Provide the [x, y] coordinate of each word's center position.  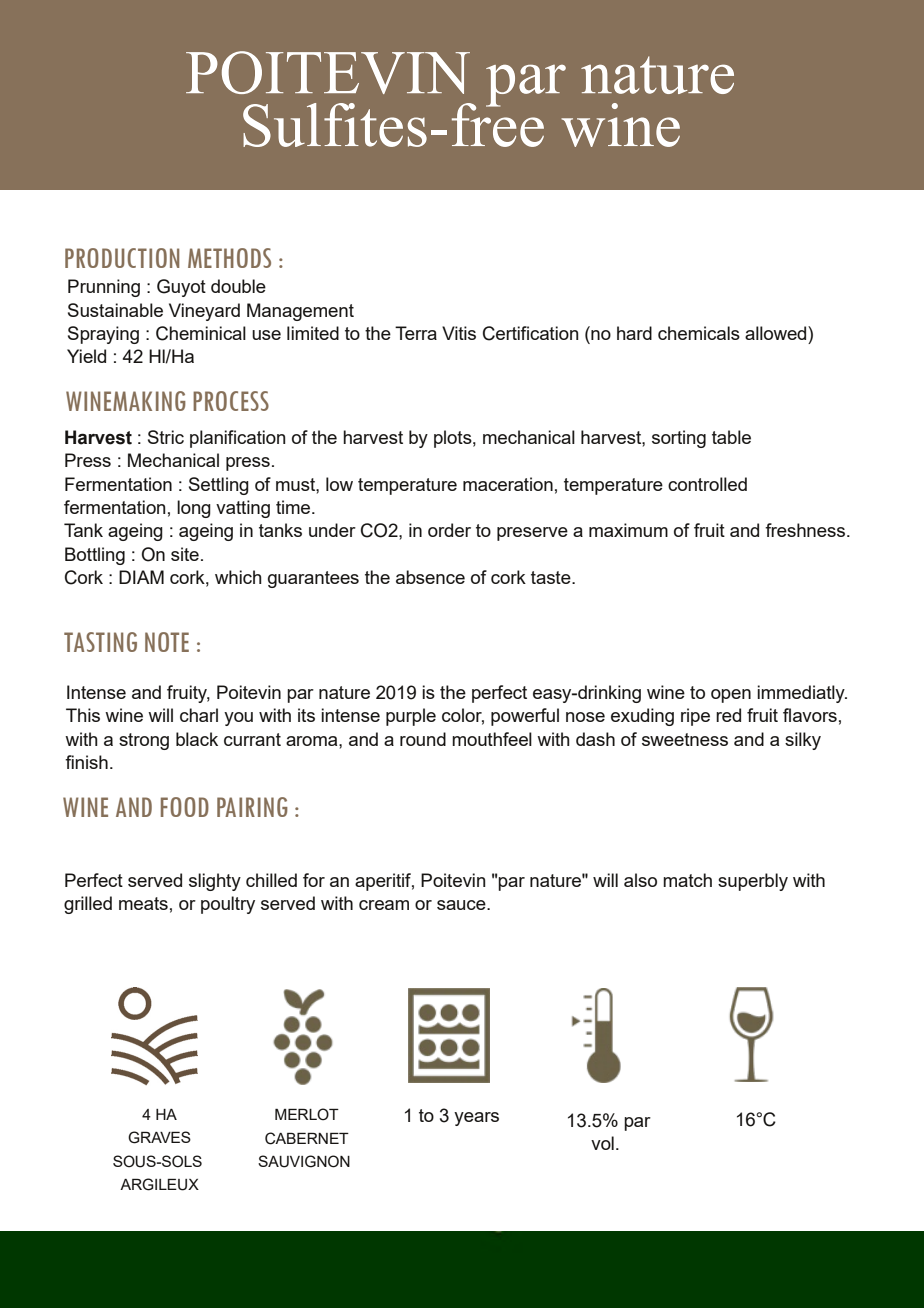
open [731, 696]
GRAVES [159, 1137]
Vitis [459, 333]
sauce [462, 905]
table [731, 437]
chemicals [699, 333]
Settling [219, 486]
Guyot [181, 288]
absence [430, 577]
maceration [508, 484]
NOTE [167, 642]
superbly [753, 882]
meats [143, 903]
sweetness [685, 739]
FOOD [185, 807]
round [423, 739]
